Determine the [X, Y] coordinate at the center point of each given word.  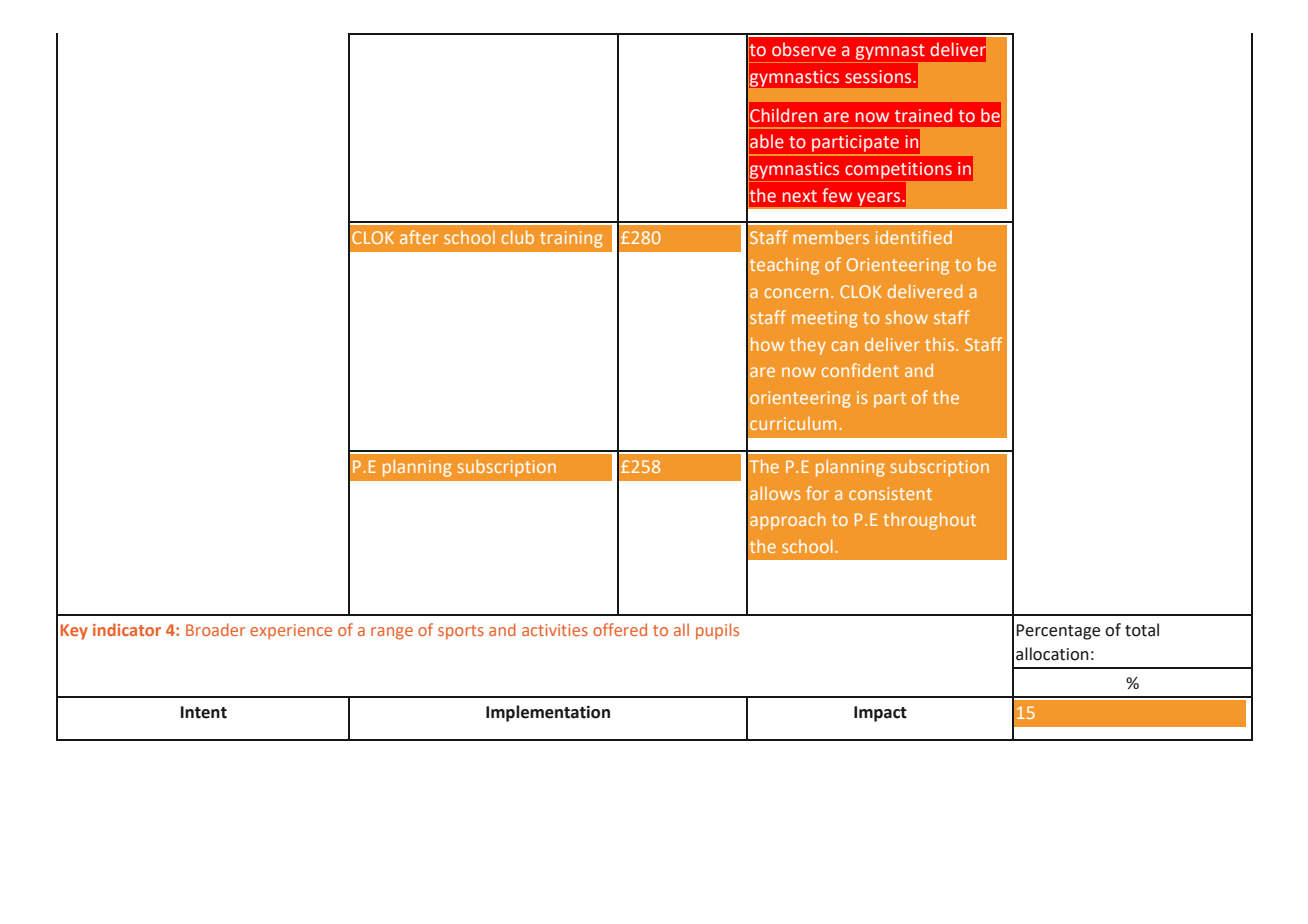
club [517, 237]
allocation [1052, 654]
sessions [879, 77]
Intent [204, 712]
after [419, 237]
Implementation [548, 713]
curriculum [793, 423]
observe [804, 49]
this [941, 344]
